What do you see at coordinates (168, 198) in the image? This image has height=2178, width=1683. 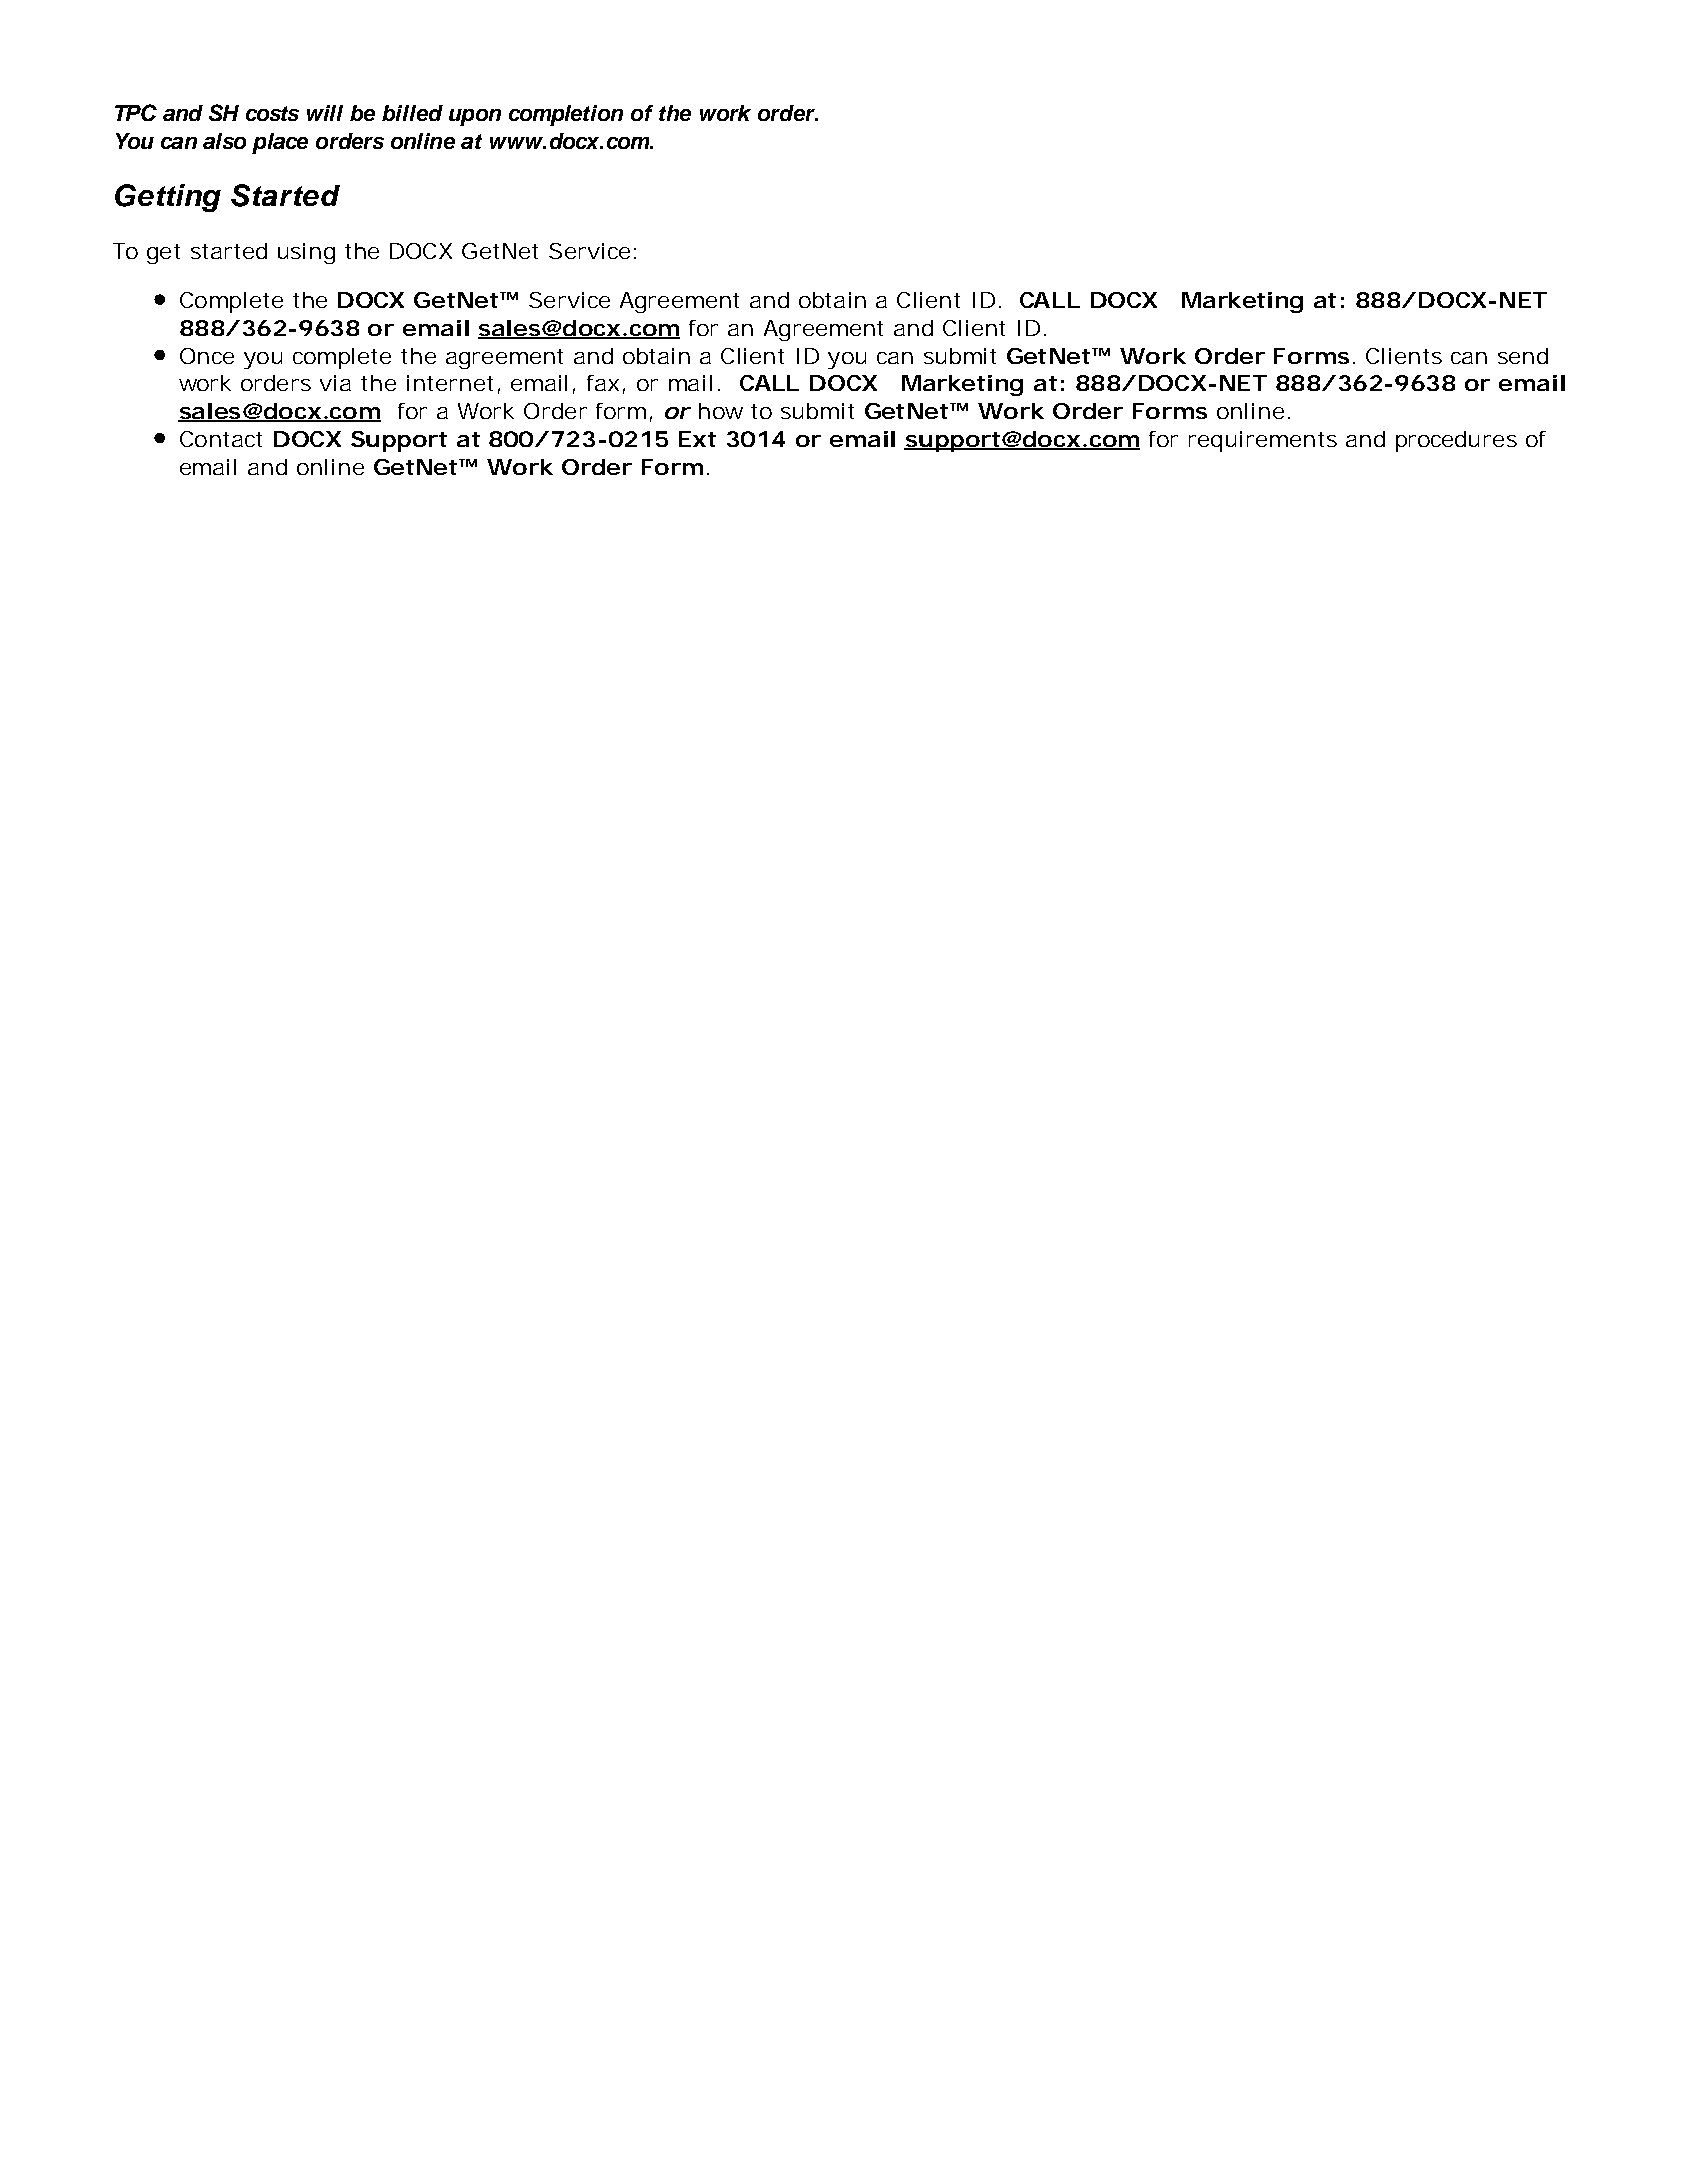 I see `Getting` at bounding box center [168, 198].
